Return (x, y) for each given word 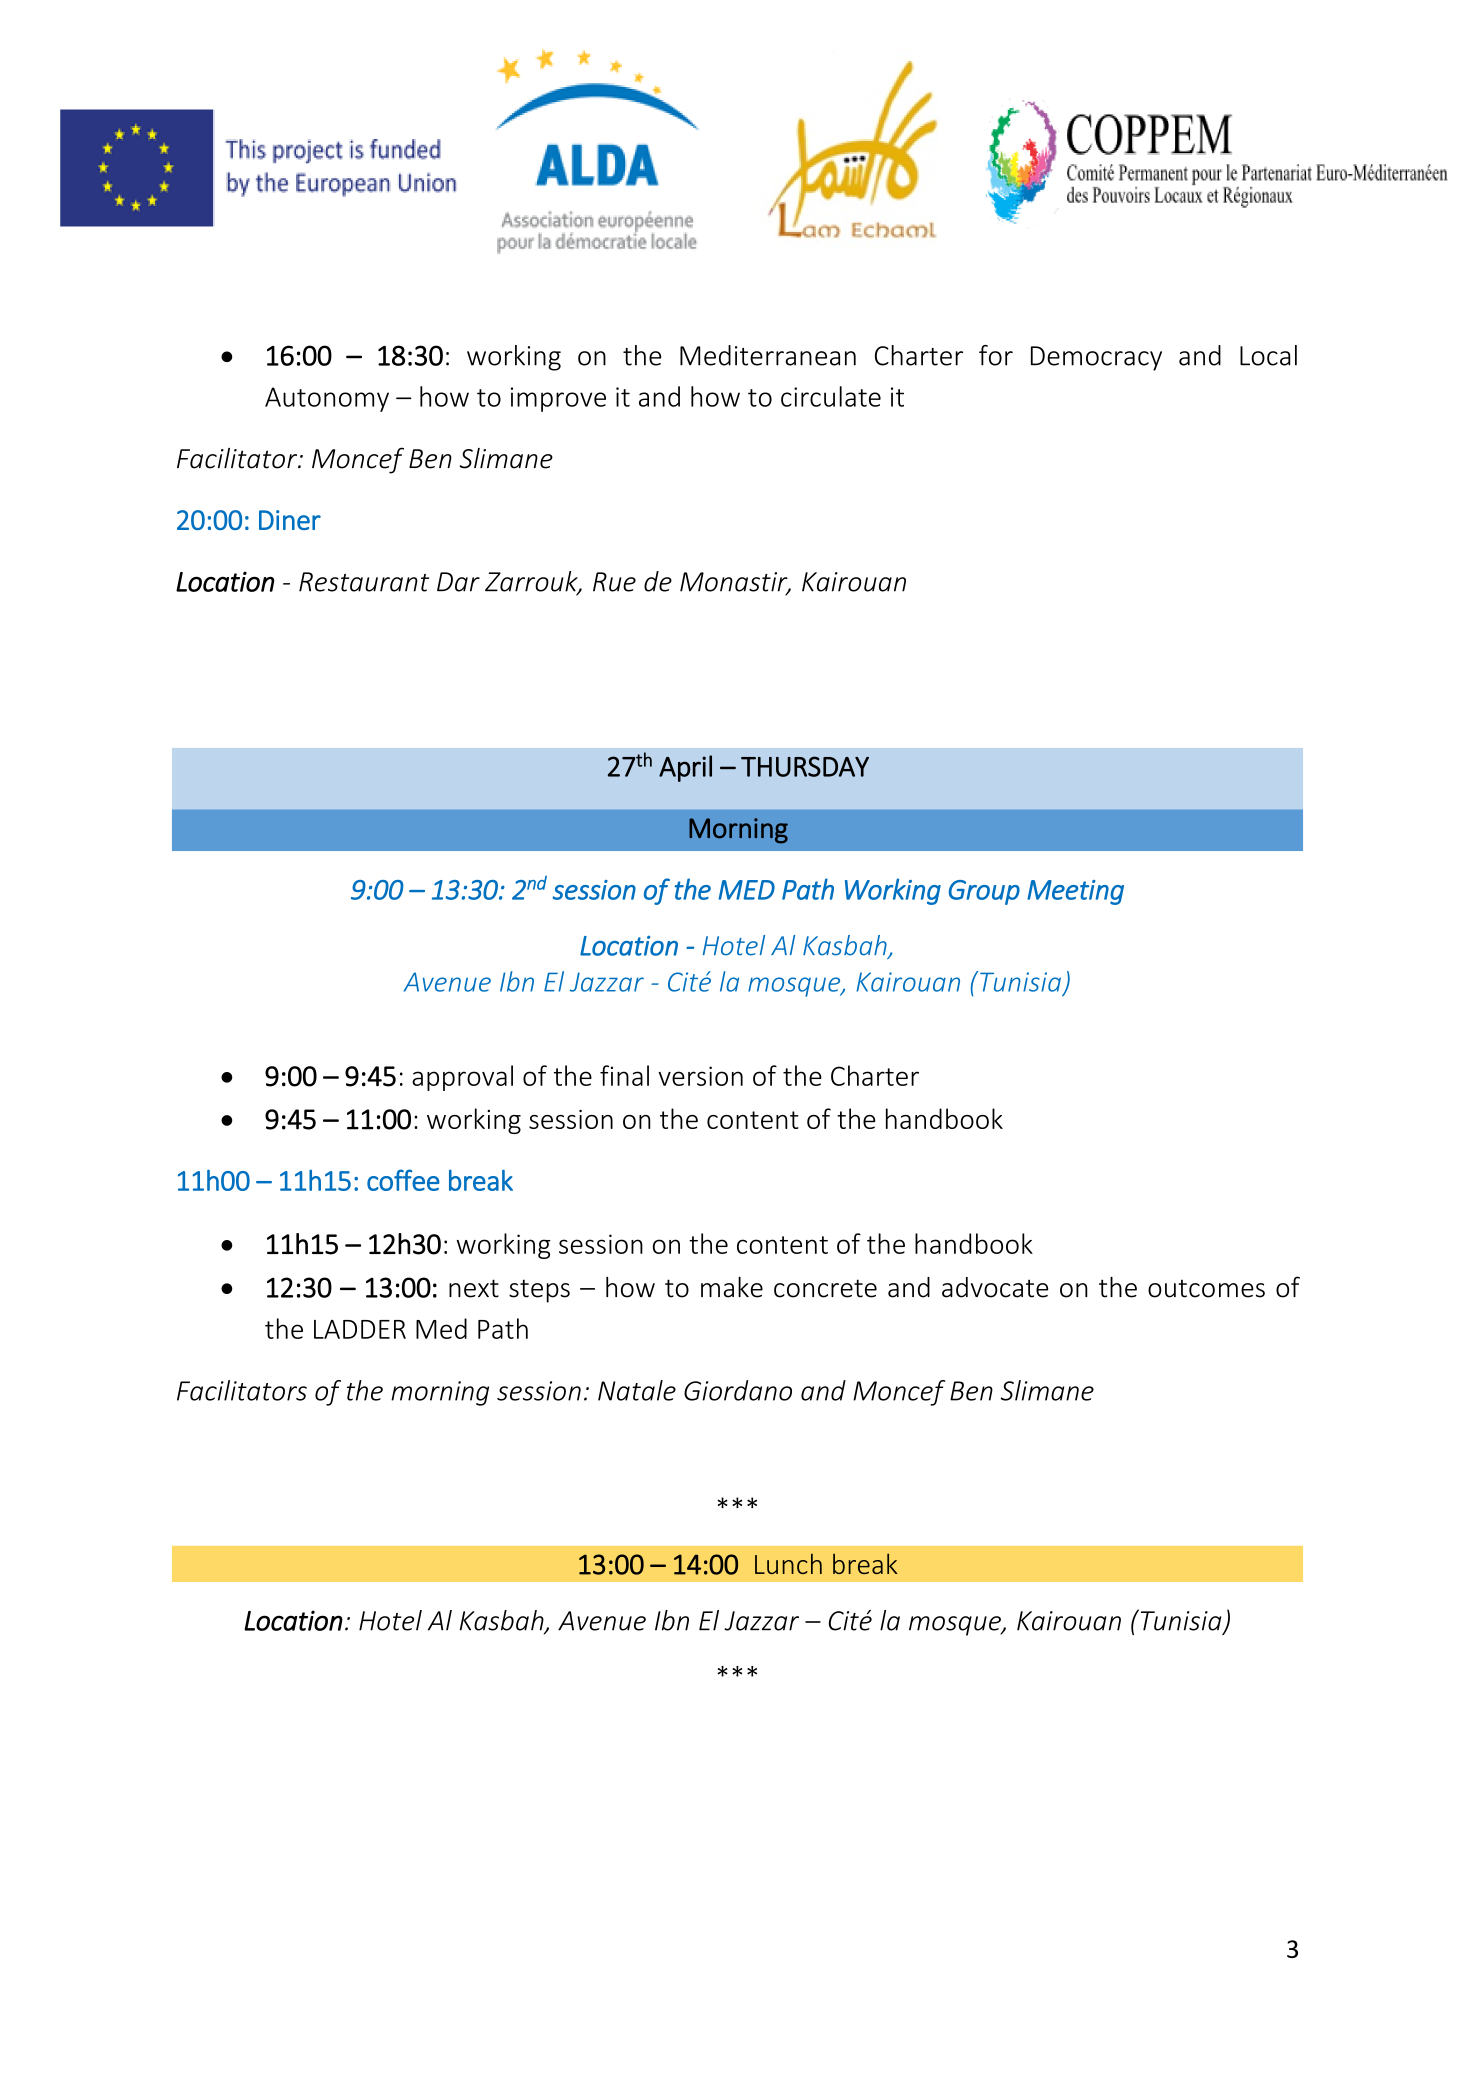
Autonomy (327, 399)
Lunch (788, 1563)
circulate (831, 396)
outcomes (1206, 1288)
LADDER (360, 1329)
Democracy (1096, 358)
